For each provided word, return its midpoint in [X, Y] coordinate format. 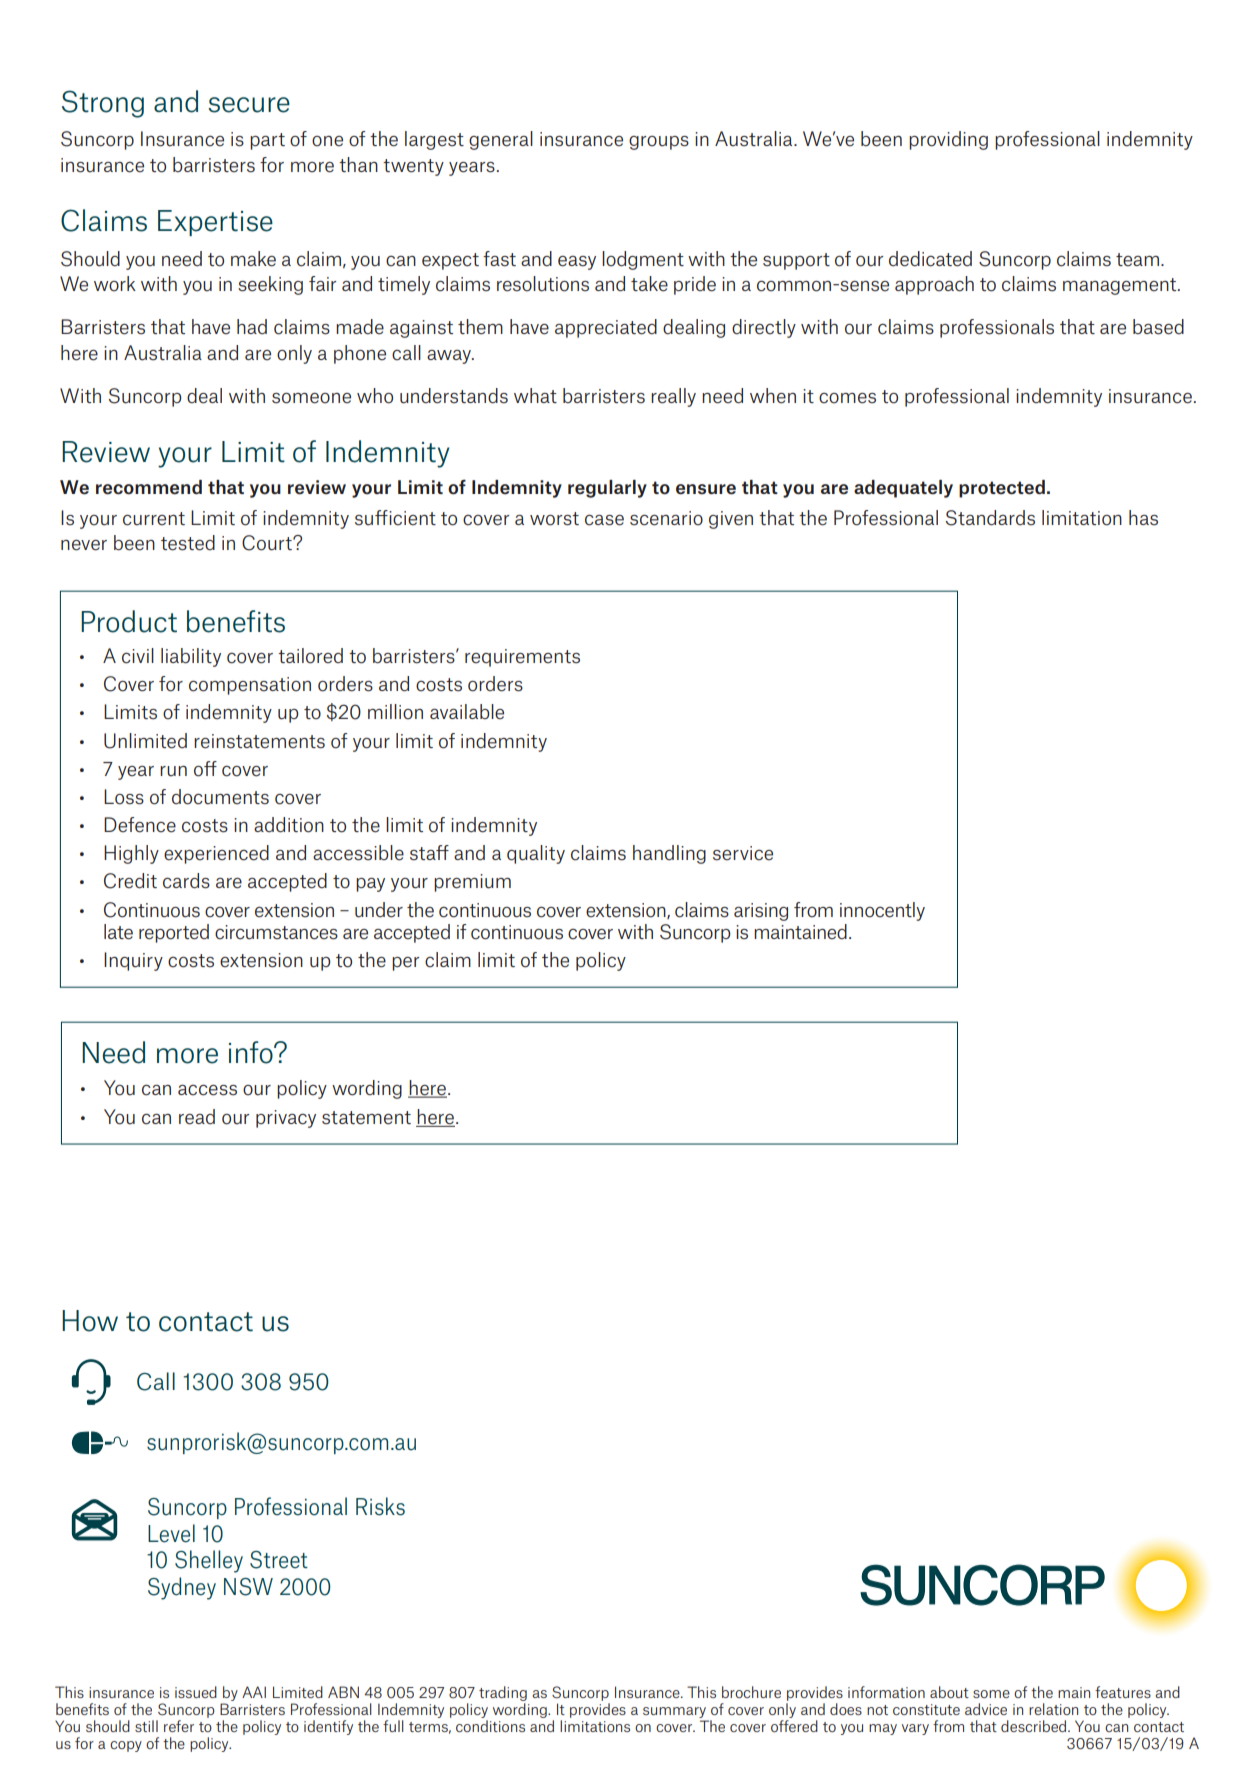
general [501, 140]
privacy [286, 1119]
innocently [882, 911]
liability [191, 657]
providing [948, 140]
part [267, 141]
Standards [990, 518]
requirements [522, 658]
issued [196, 1692]
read [197, 1117]
